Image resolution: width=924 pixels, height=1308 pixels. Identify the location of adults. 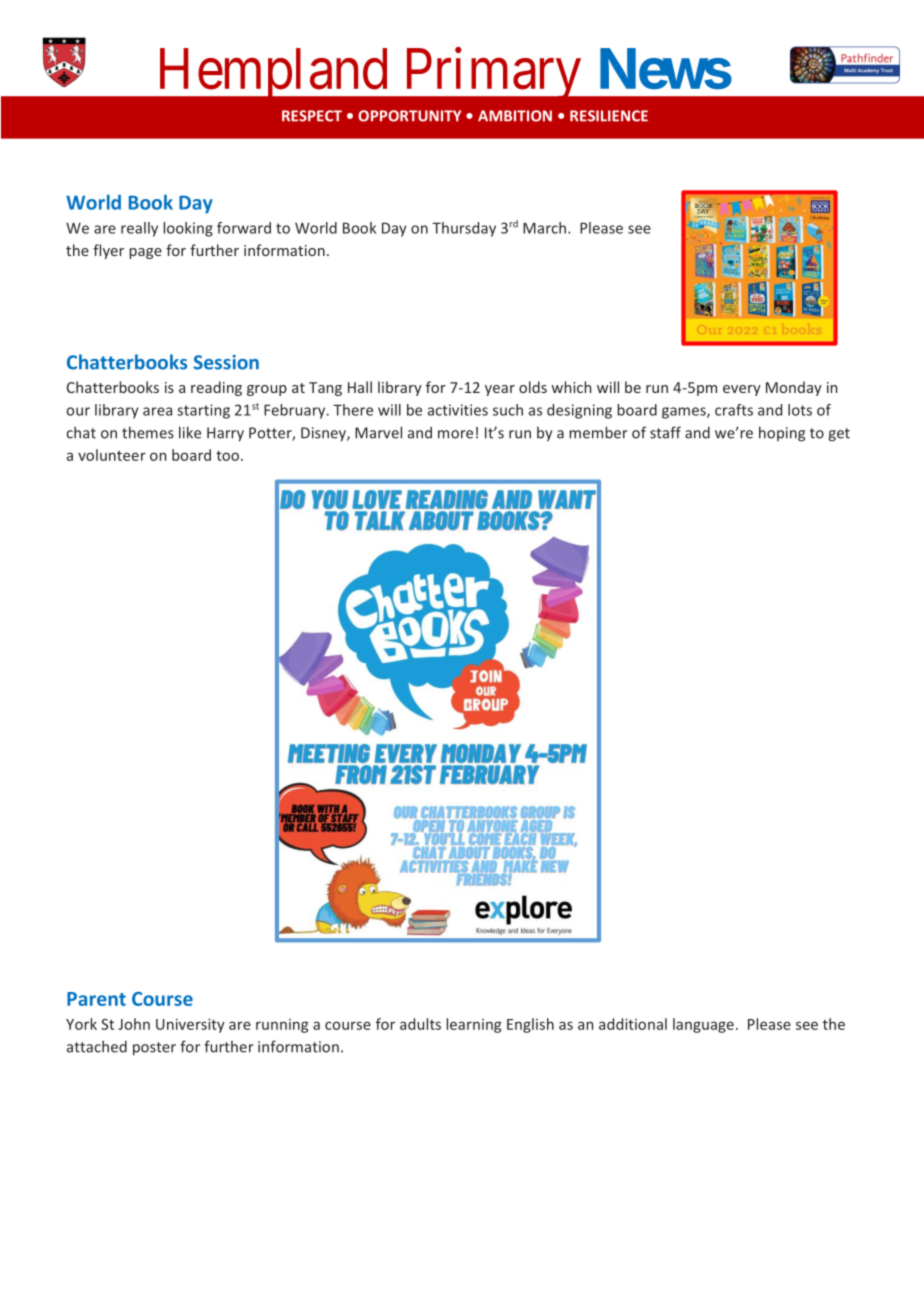
(420, 1024).
